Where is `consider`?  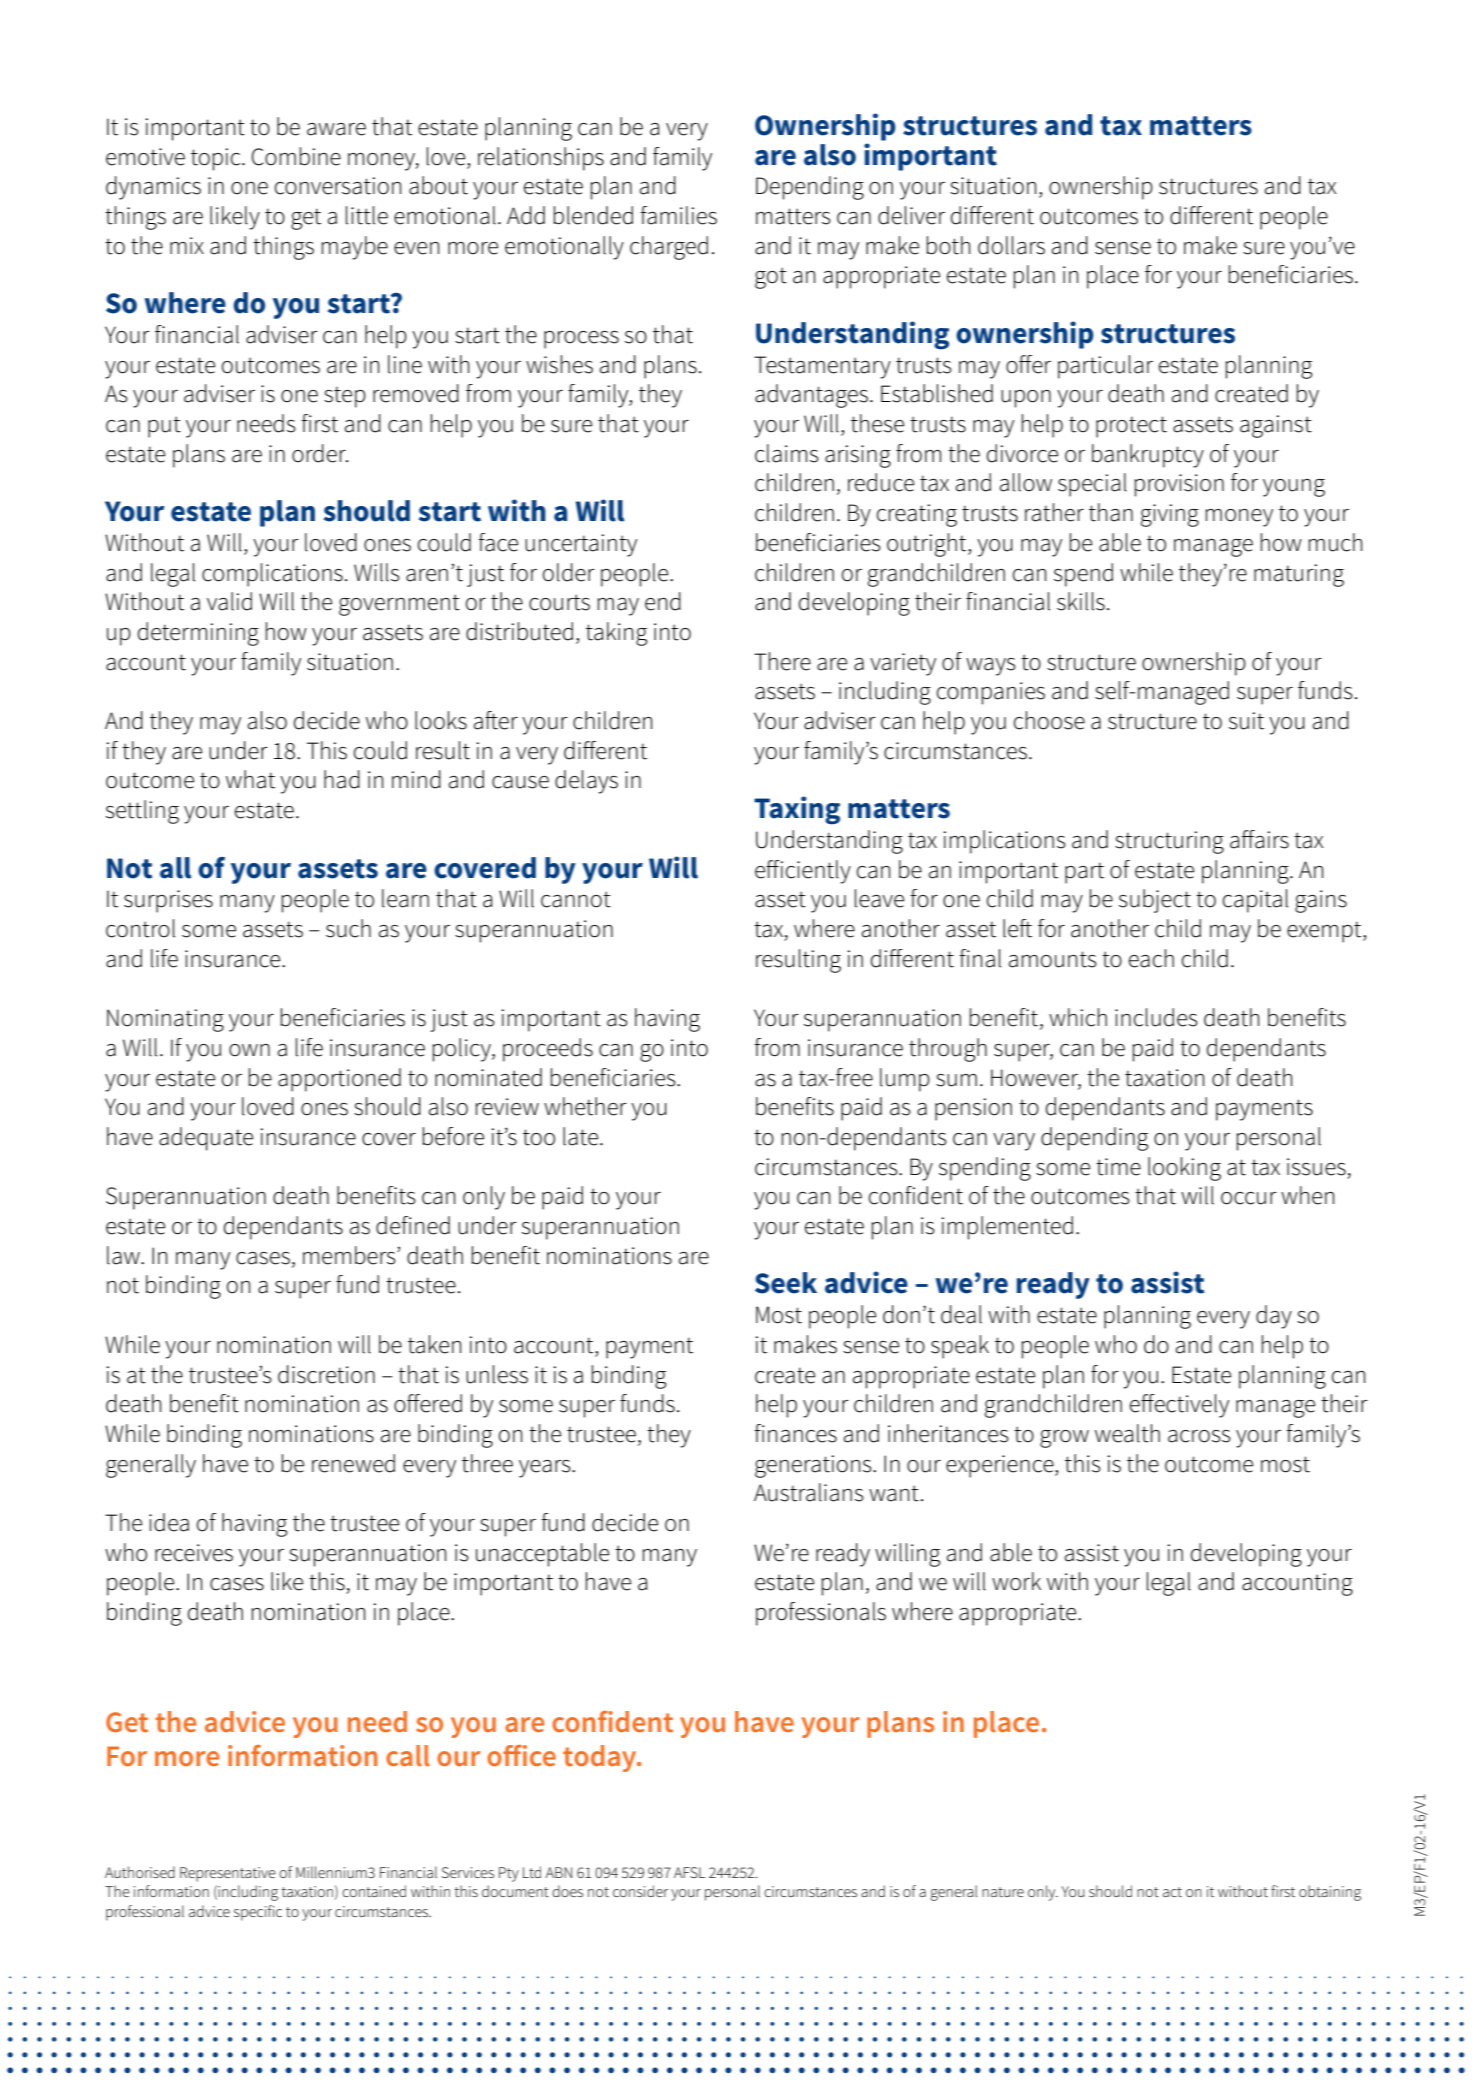 consider is located at coordinates (640, 1891).
